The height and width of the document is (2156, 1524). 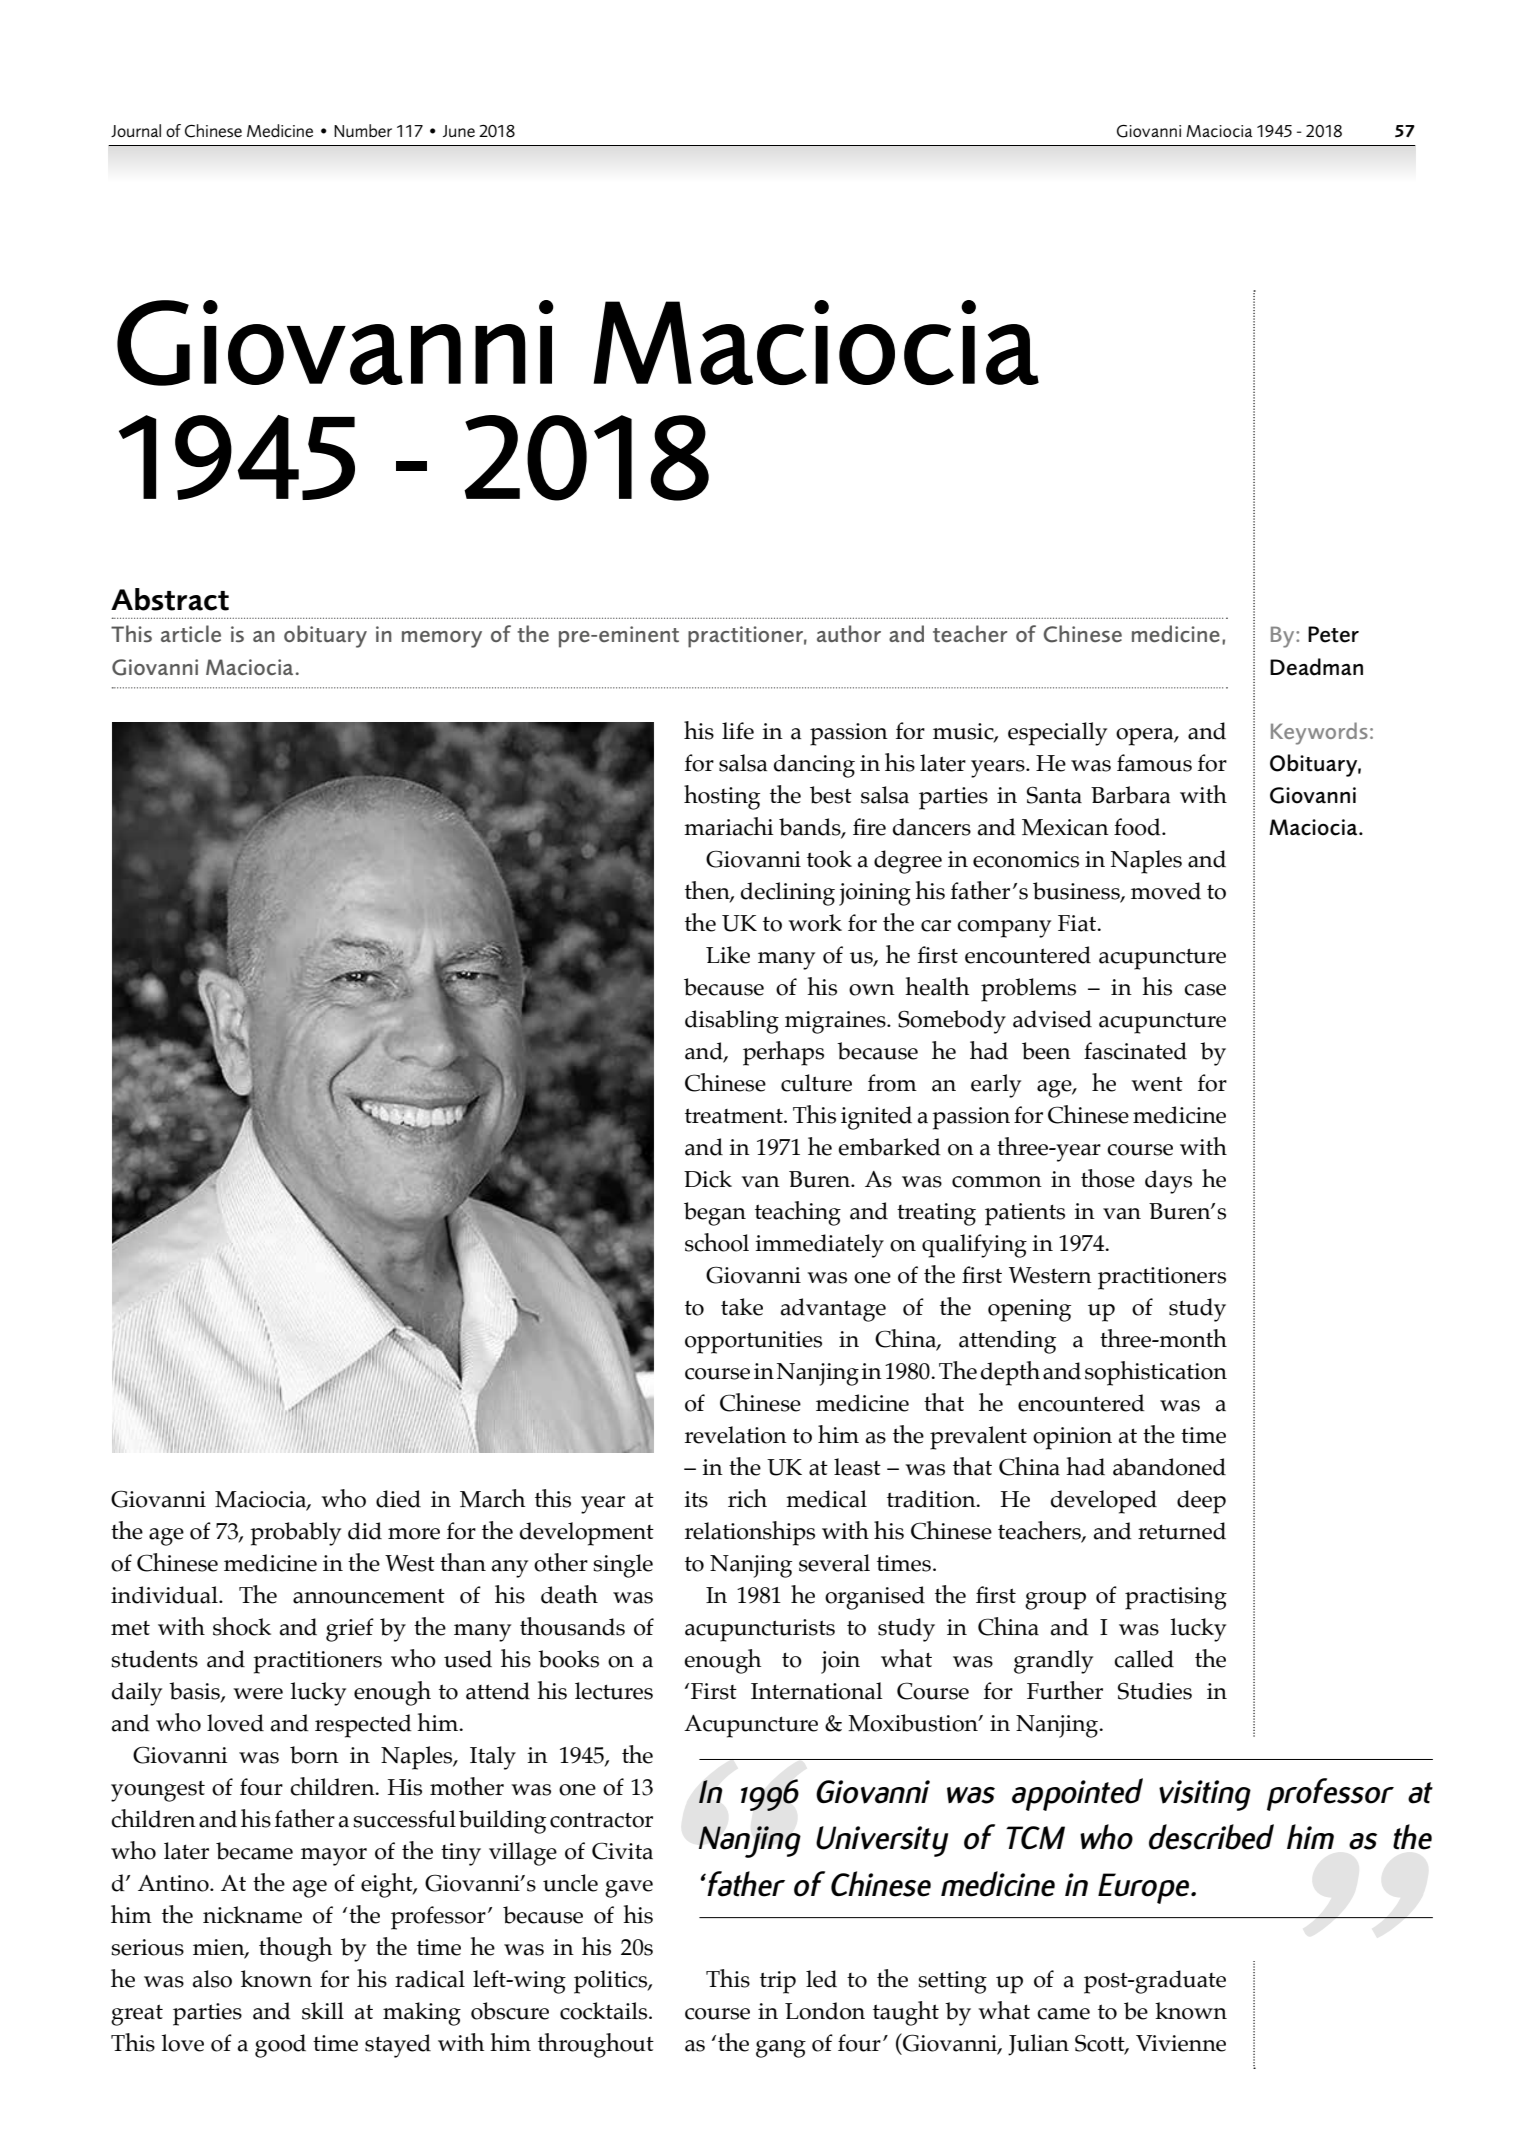 What do you see at coordinates (363, 130) in the document?
I see `Number` at bounding box center [363, 130].
